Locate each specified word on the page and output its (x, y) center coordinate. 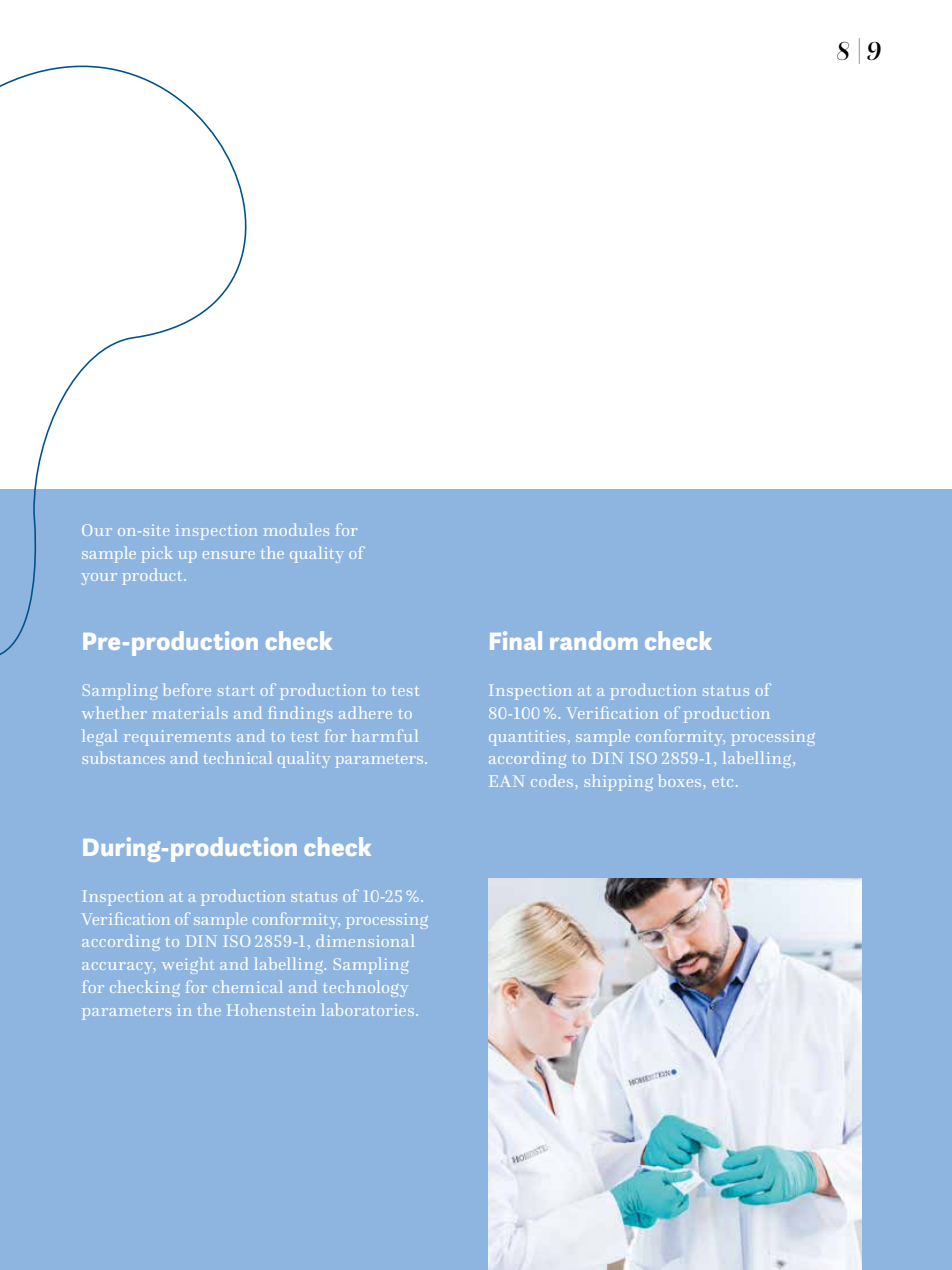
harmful (385, 736)
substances (124, 758)
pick (157, 555)
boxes (681, 781)
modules (296, 530)
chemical (247, 987)
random (593, 640)
